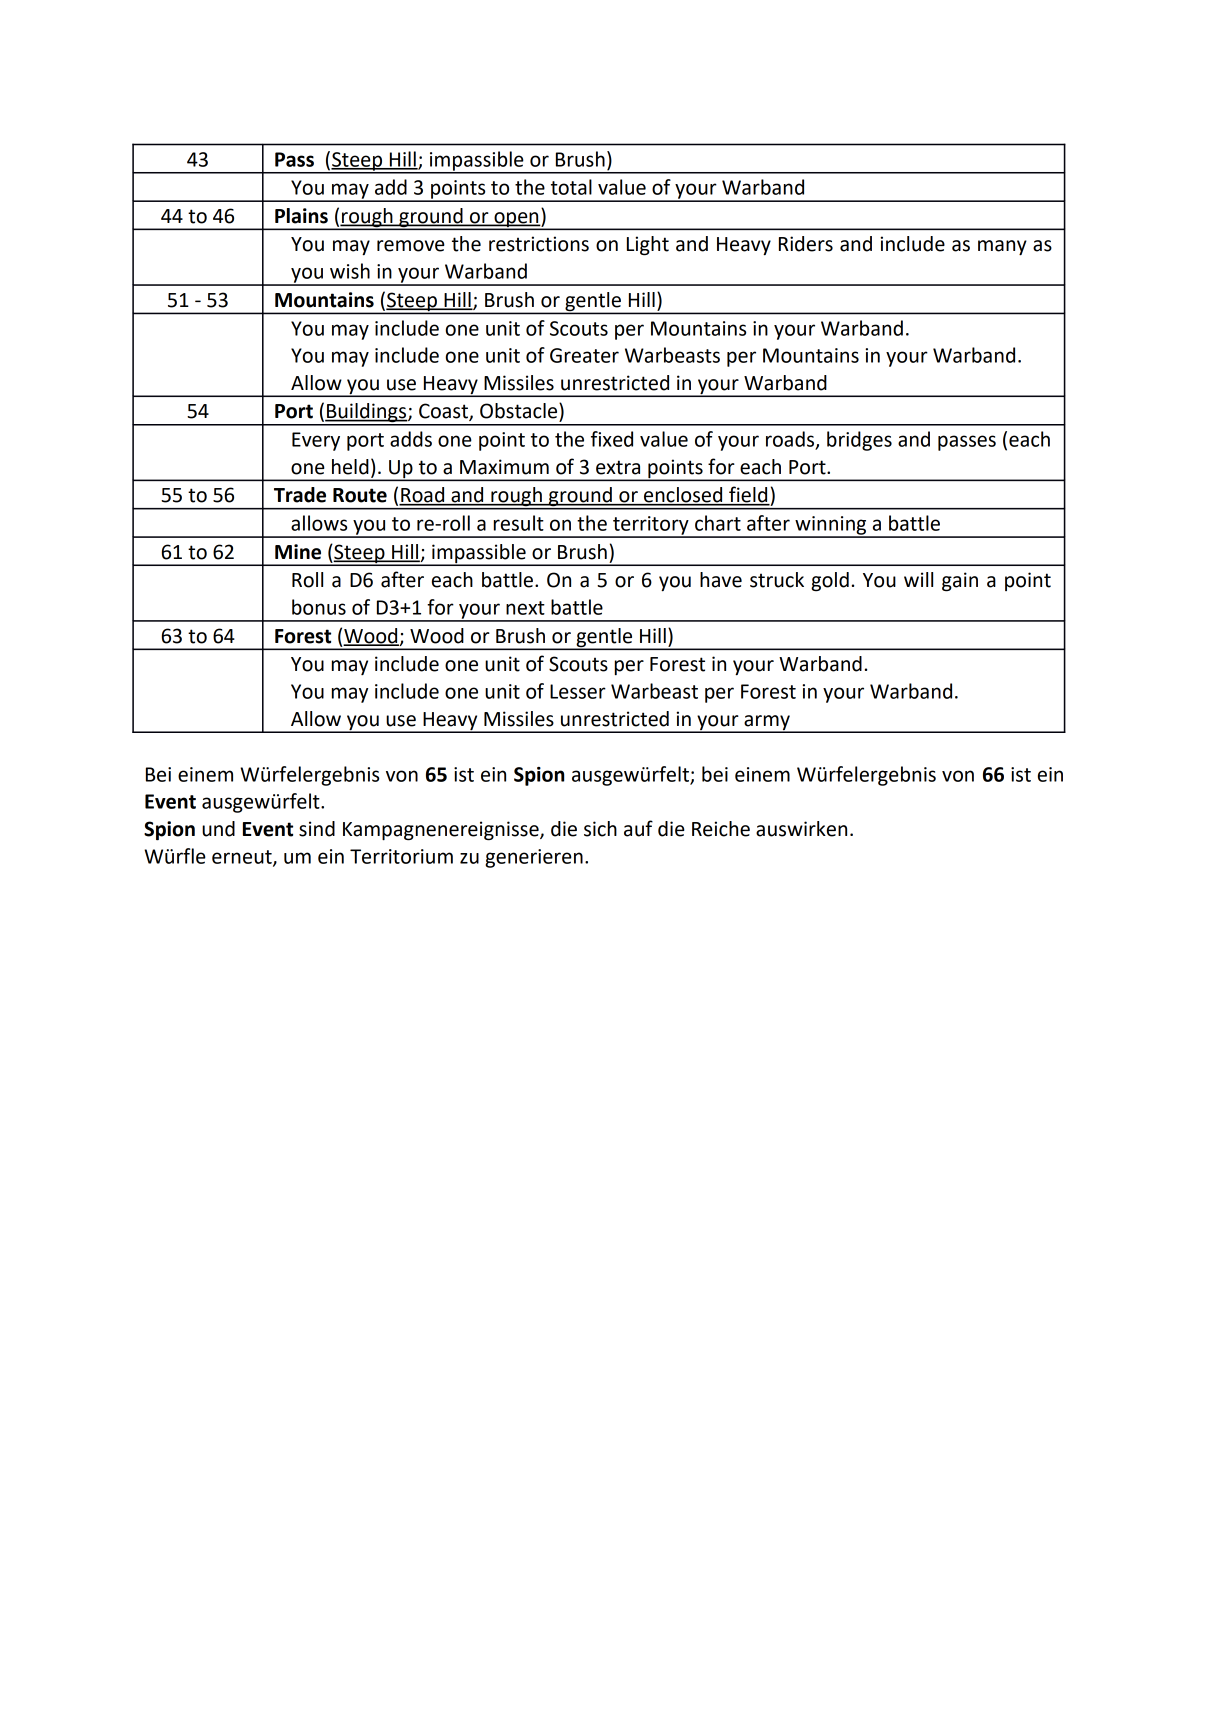  I want to click on Plains, so click(301, 216).
